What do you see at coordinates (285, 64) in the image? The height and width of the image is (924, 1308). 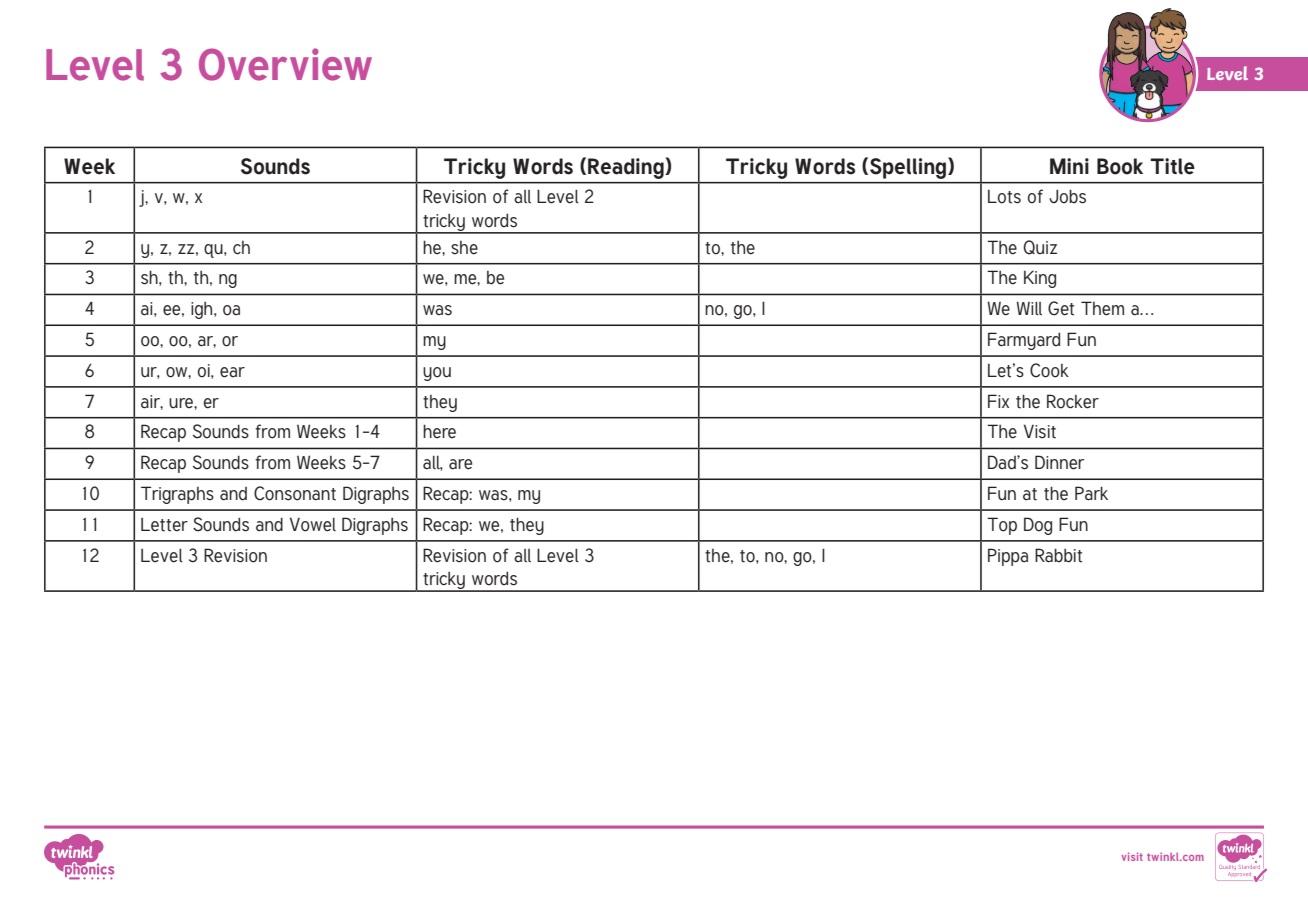 I see `Overview` at bounding box center [285, 64].
